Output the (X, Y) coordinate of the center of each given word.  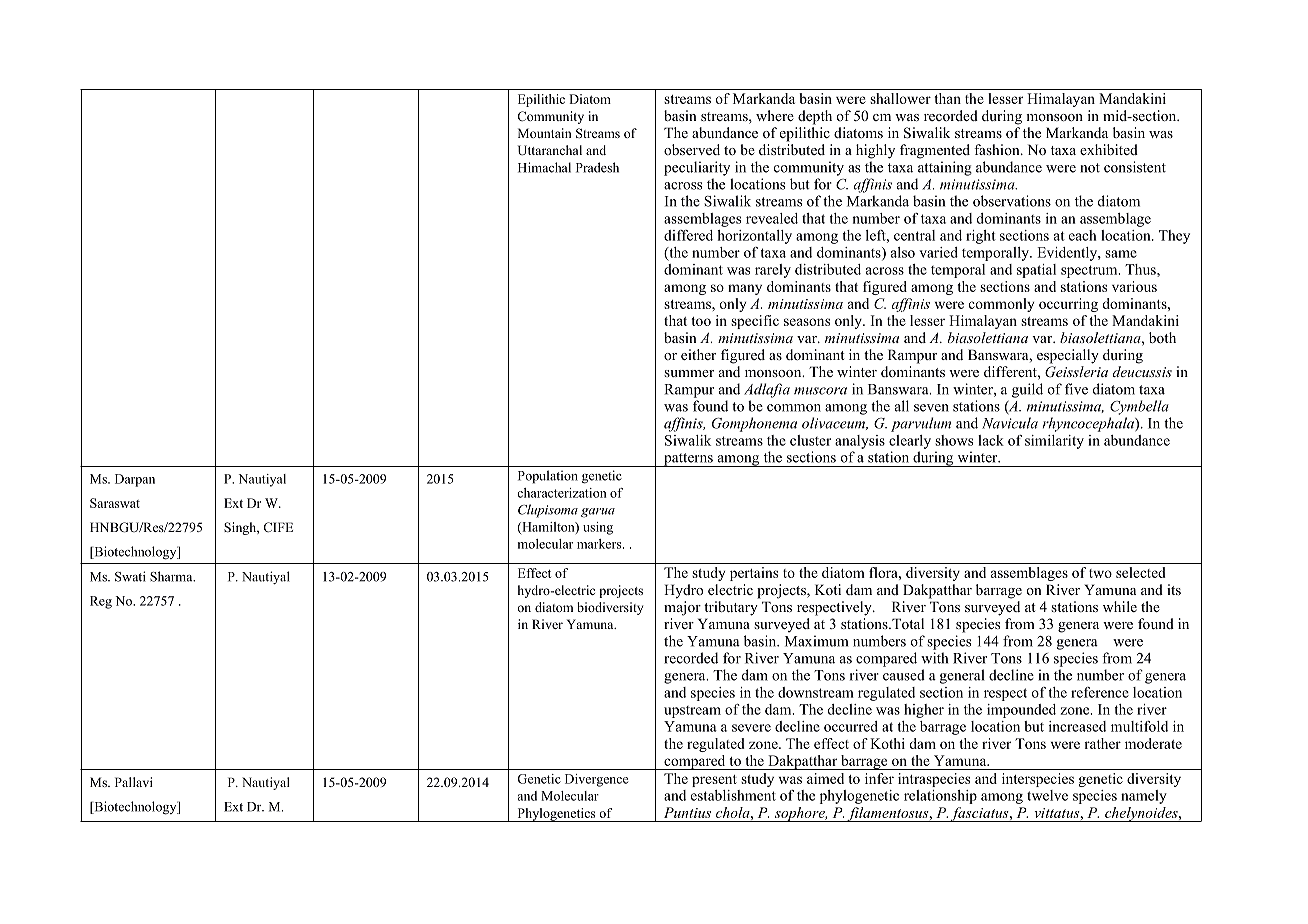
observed (692, 149)
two (1100, 573)
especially (1068, 356)
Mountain (545, 133)
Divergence (596, 780)
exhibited (1109, 149)
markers (600, 544)
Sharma (172, 576)
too (701, 321)
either (698, 354)
